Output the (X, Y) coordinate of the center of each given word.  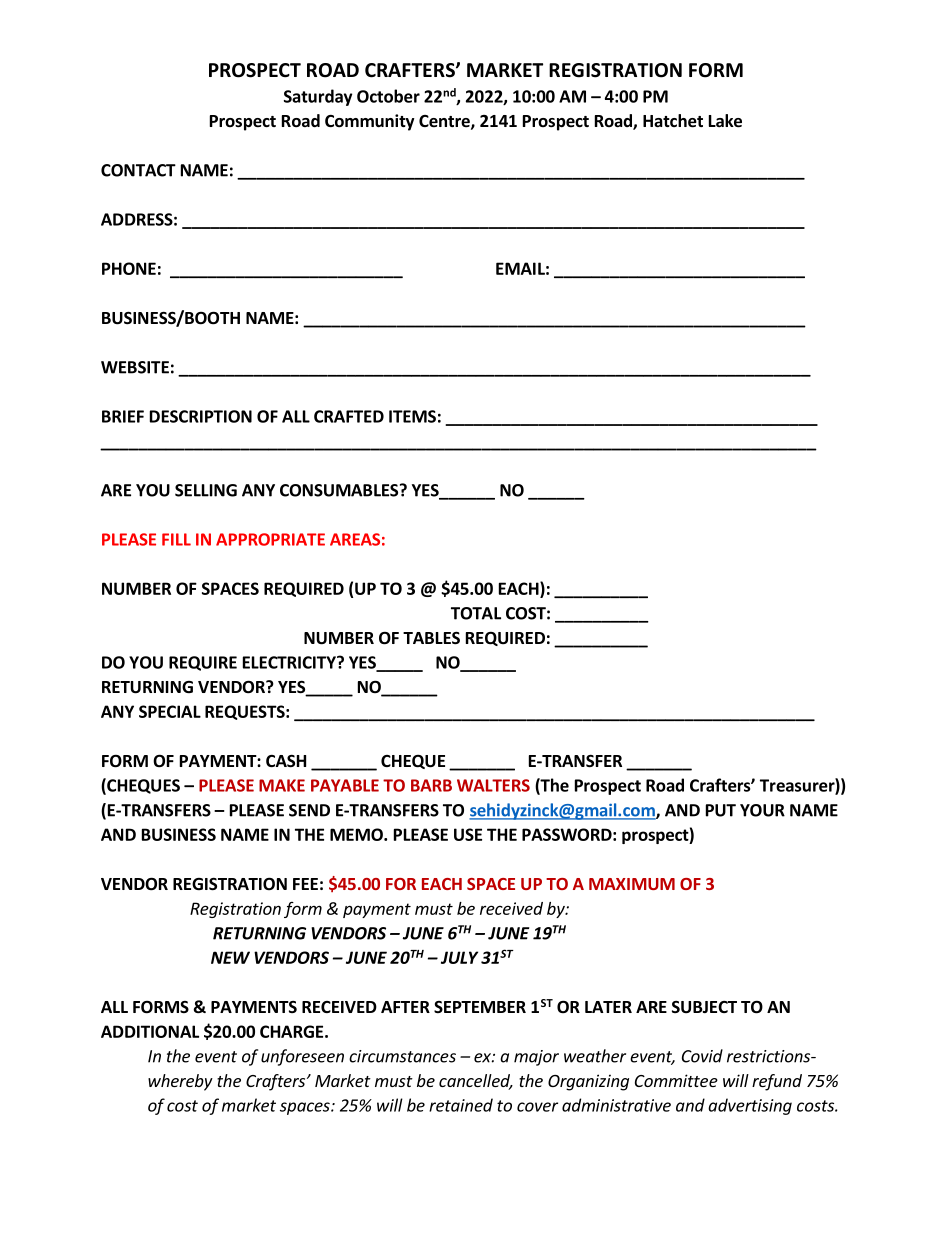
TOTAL (476, 613)
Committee (676, 1080)
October (388, 96)
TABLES (431, 638)
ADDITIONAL (150, 1031)
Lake (725, 121)
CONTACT (138, 170)
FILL (176, 539)
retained (461, 1105)
